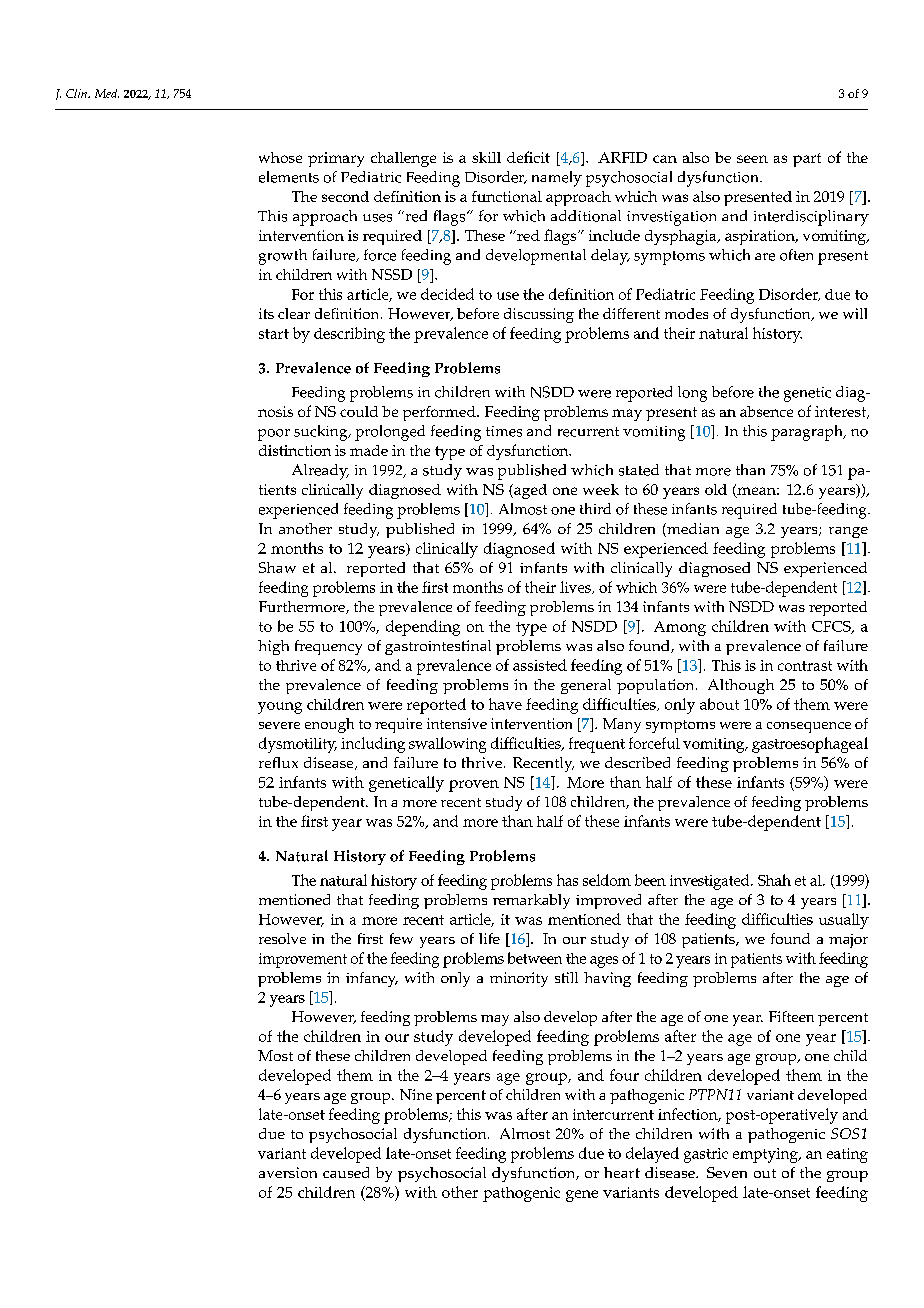 The width and height of the document is (924, 1308). What do you see at coordinates (716, 489) in the document?
I see `old` at bounding box center [716, 489].
